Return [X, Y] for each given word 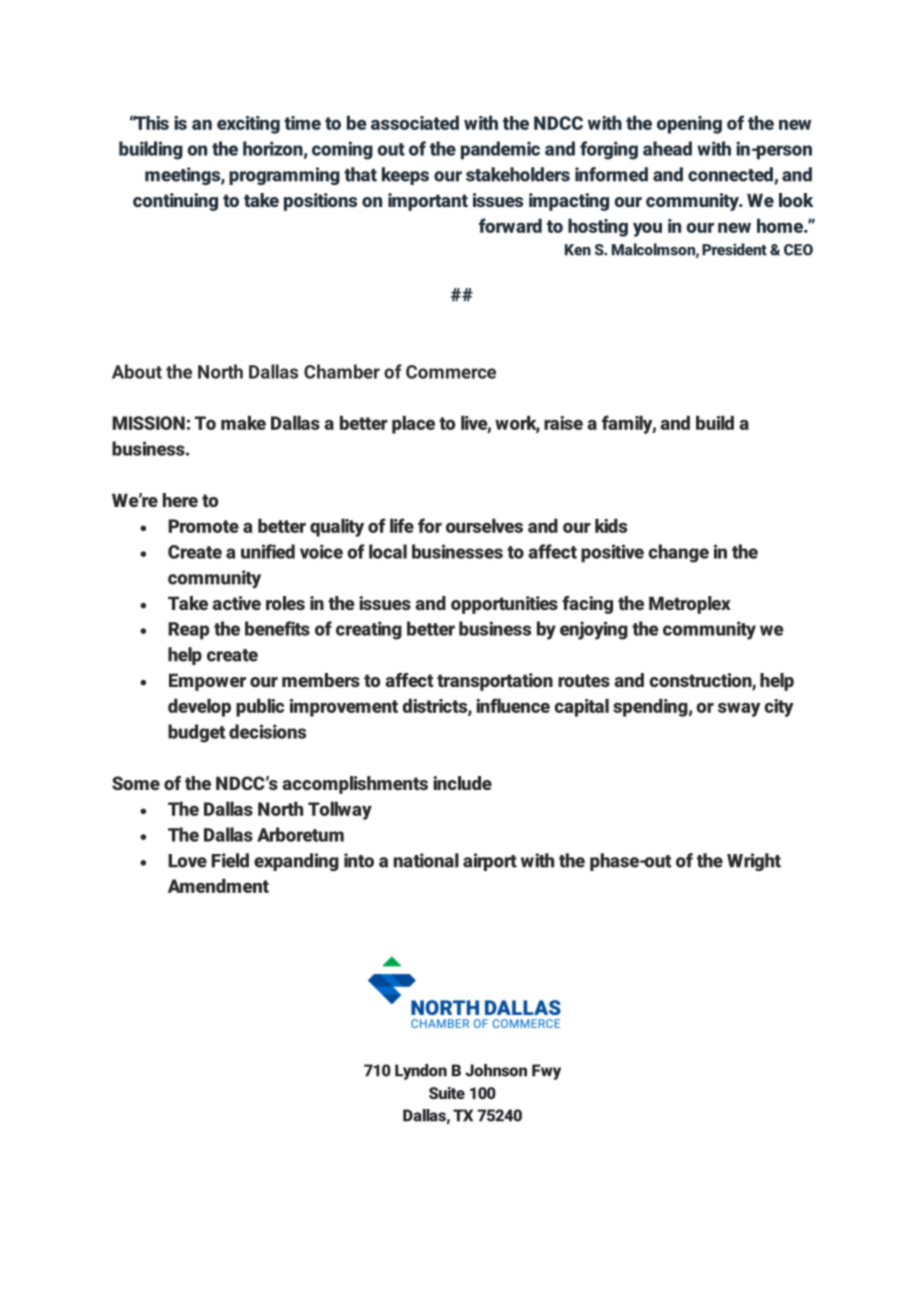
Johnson [496, 1070]
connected [731, 175]
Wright [754, 862]
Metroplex [690, 605]
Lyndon [421, 1072]
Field [230, 860]
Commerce [451, 372]
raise [563, 423]
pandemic [500, 150]
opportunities [504, 605]
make [243, 422]
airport [490, 862]
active [236, 603]
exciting [248, 125]
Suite [447, 1093]
